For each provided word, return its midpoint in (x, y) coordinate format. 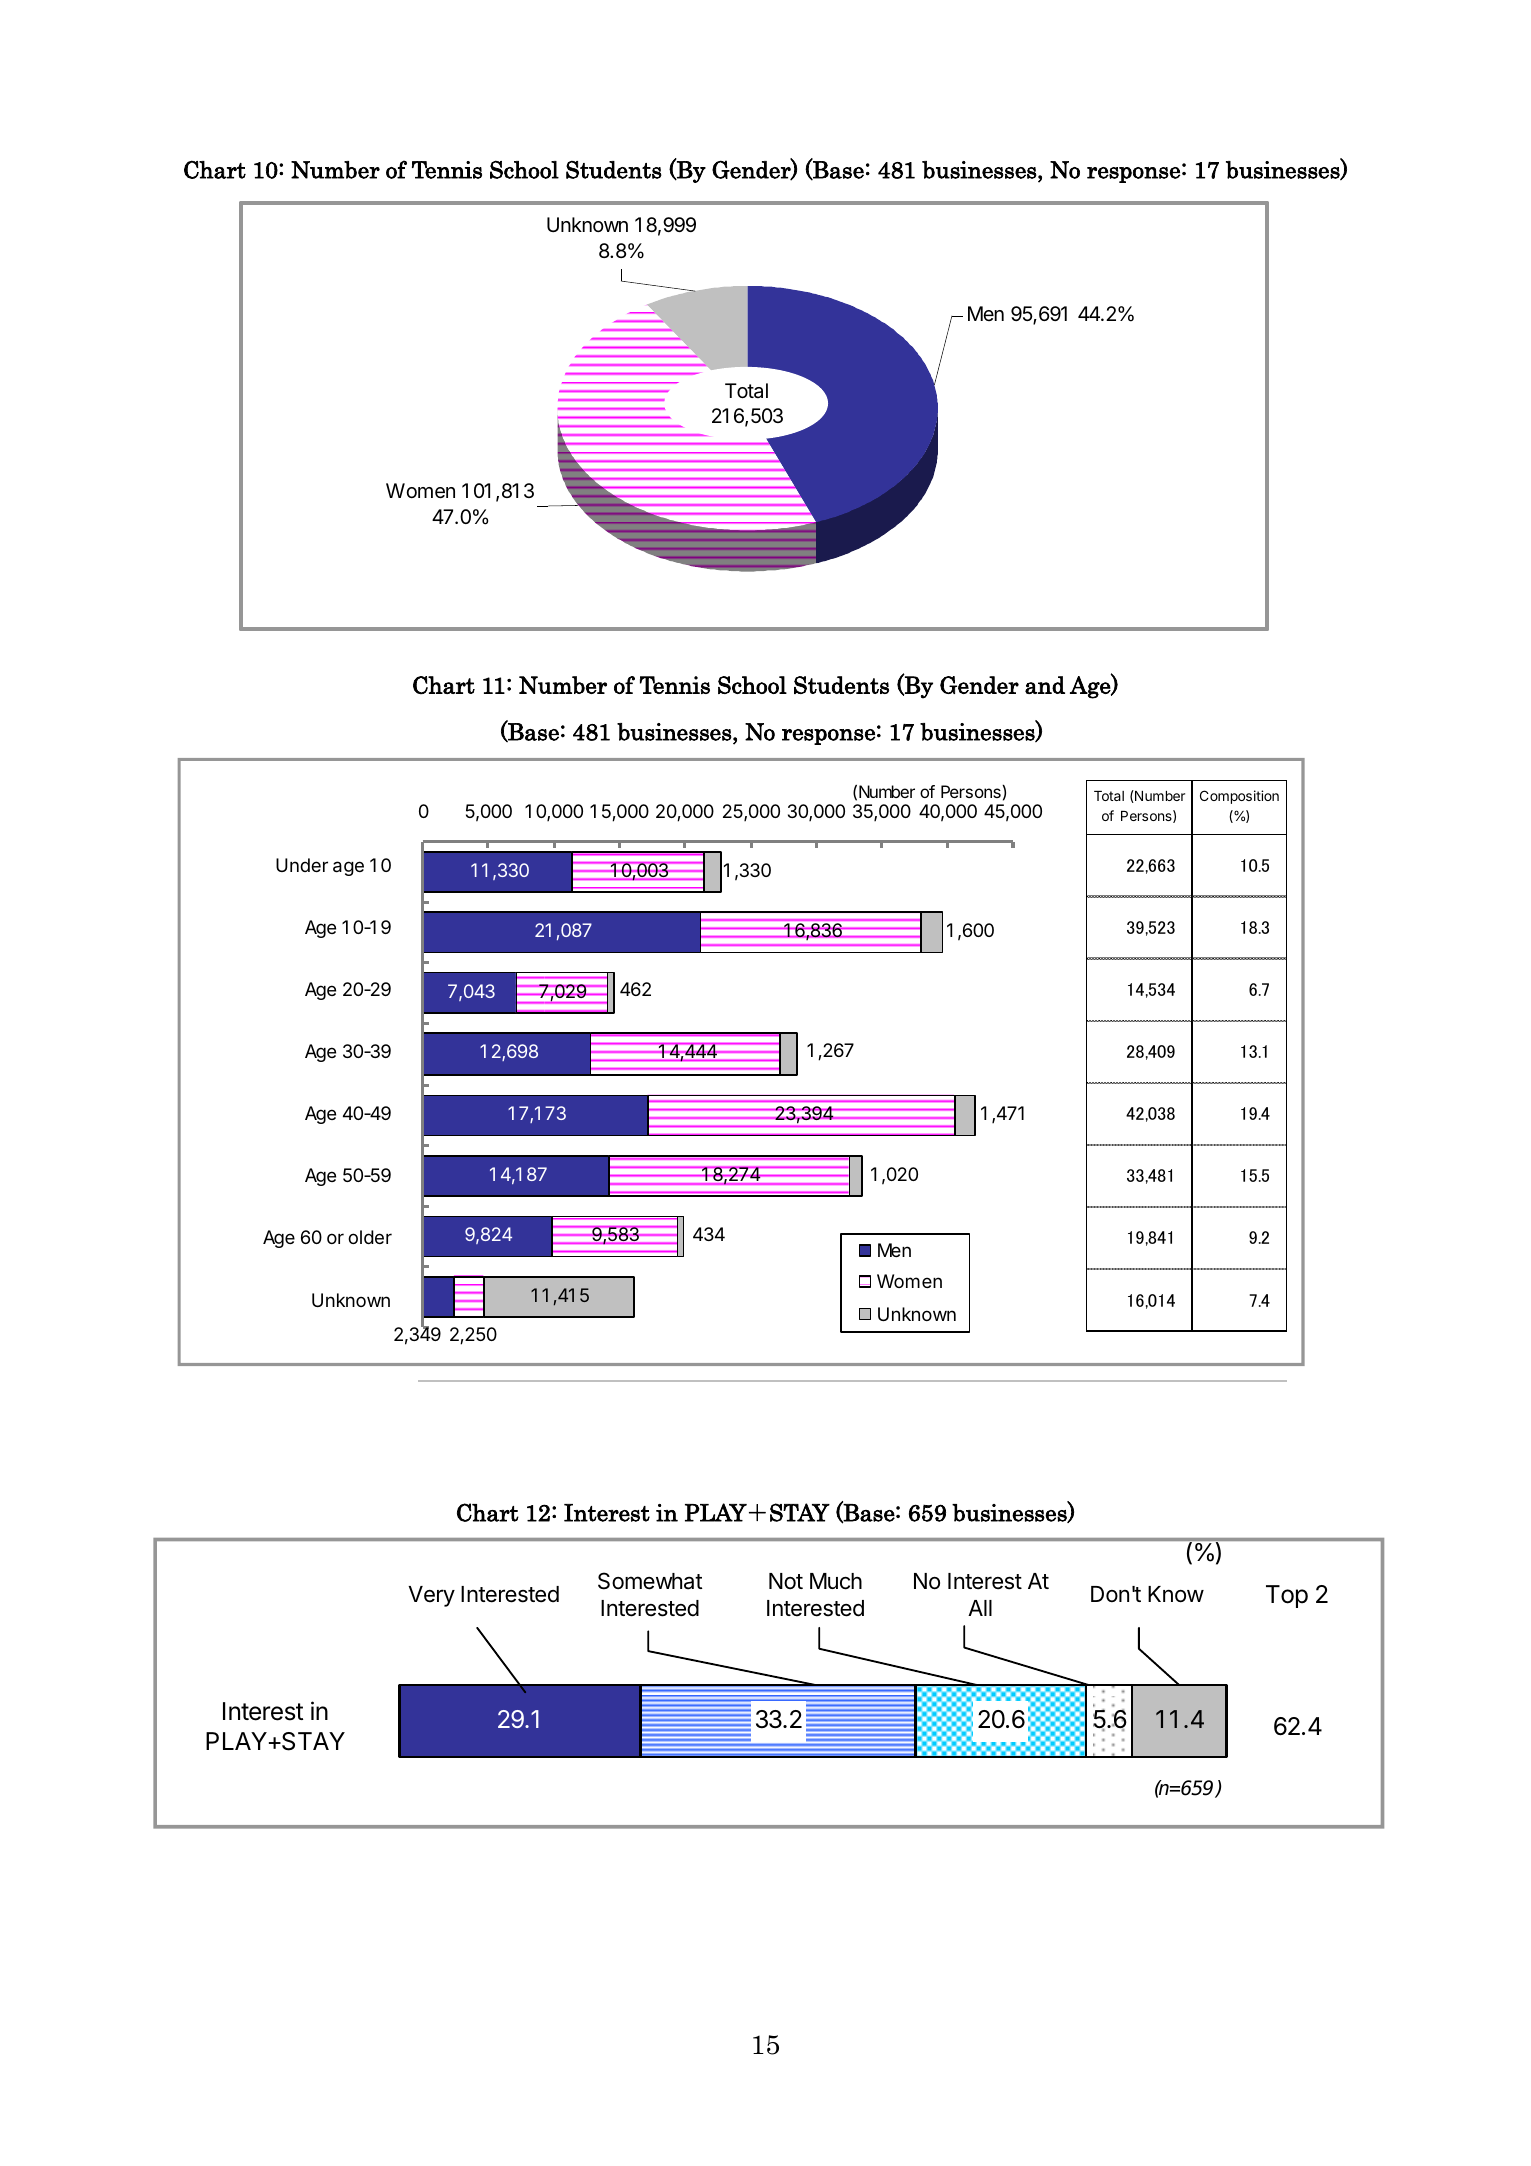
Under (302, 865)
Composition (1239, 797)
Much (836, 1581)
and (1045, 685)
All (980, 1608)
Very (431, 1596)
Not (786, 1581)
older (370, 1237)
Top (1287, 1596)
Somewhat (650, 1581)
